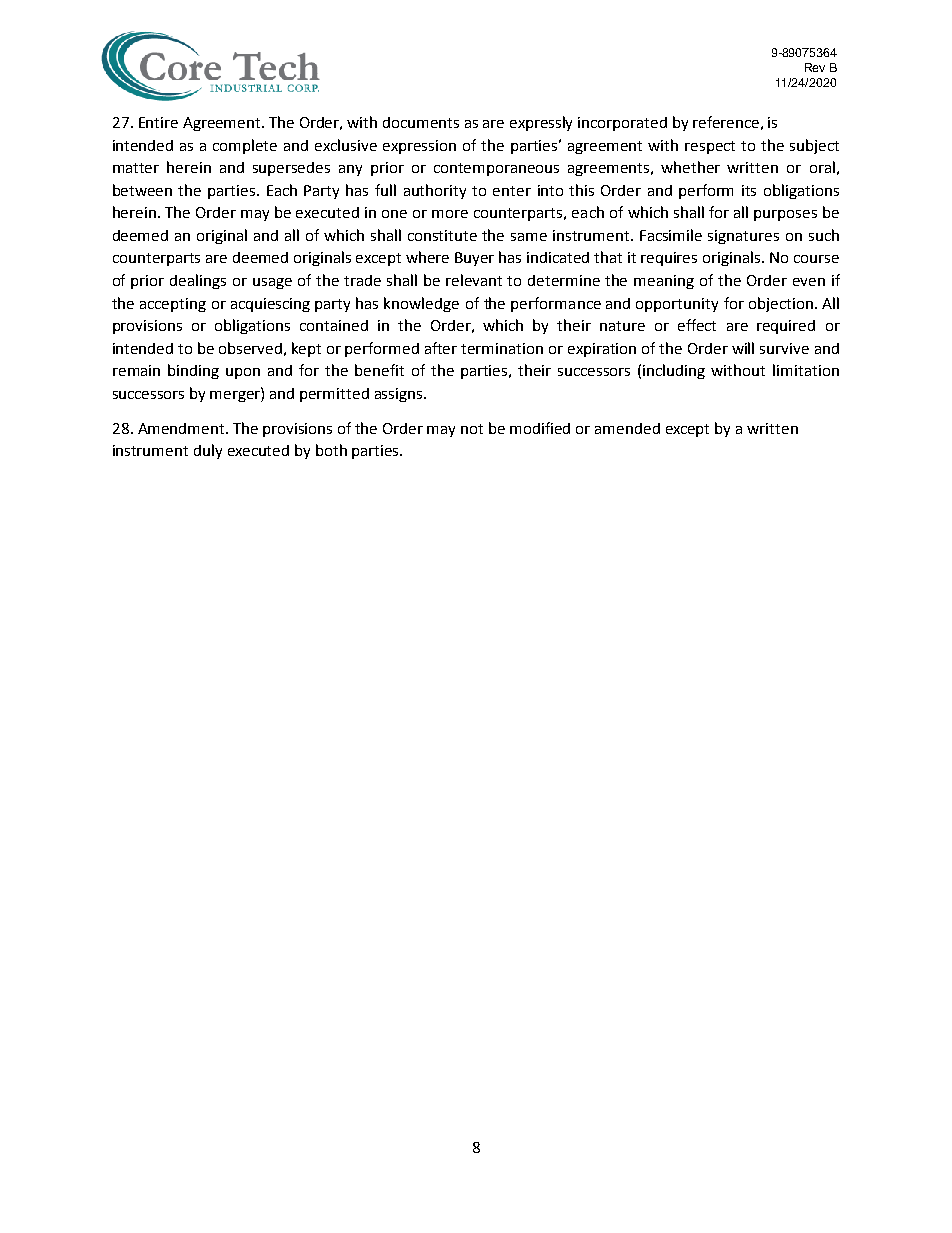 This page has width=952, height=1233. Describe the element at coordinates (198, 281) in the page. I see `dealings` at that location.
